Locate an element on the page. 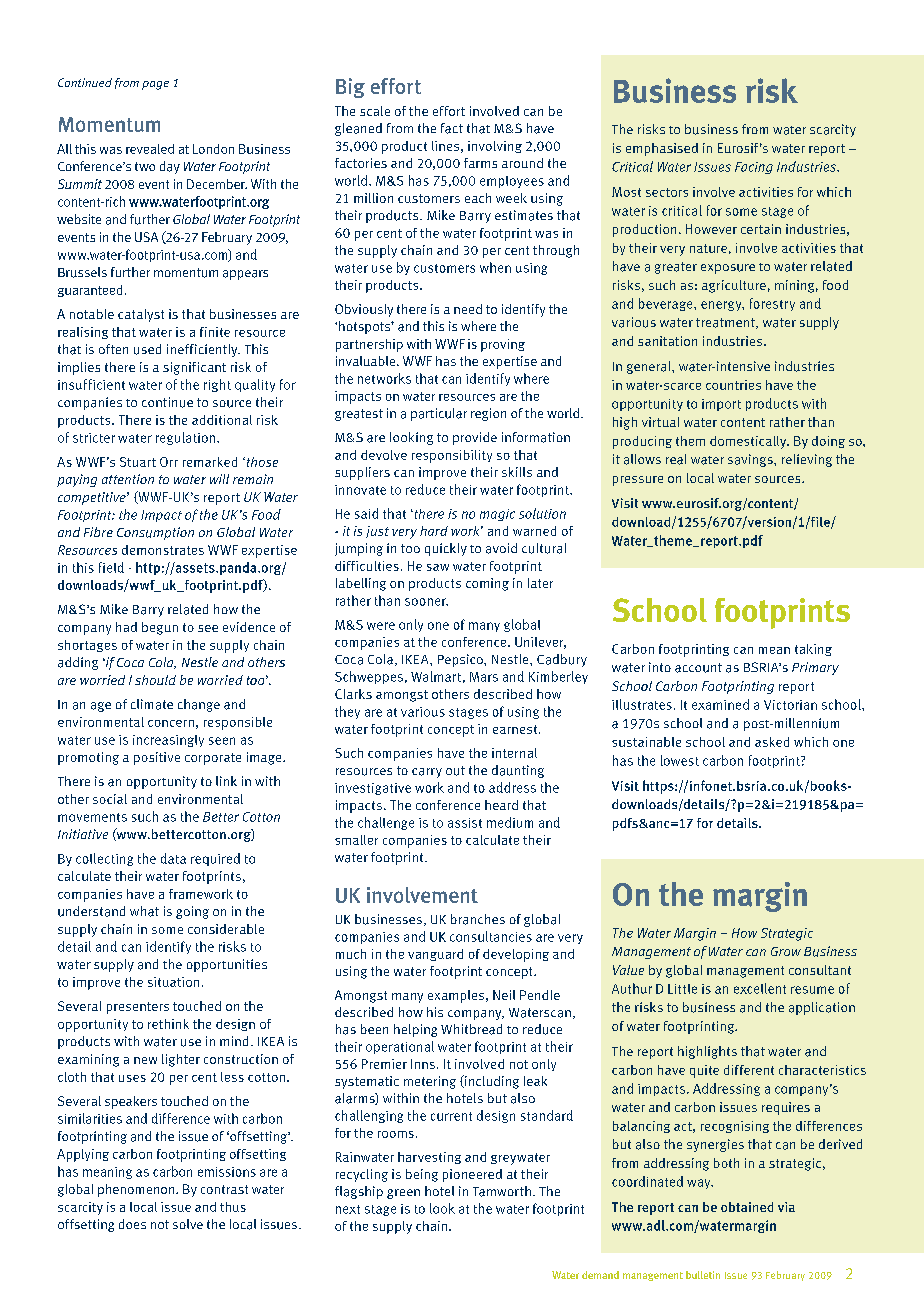  revealed is located at coordinates (150, 149).
